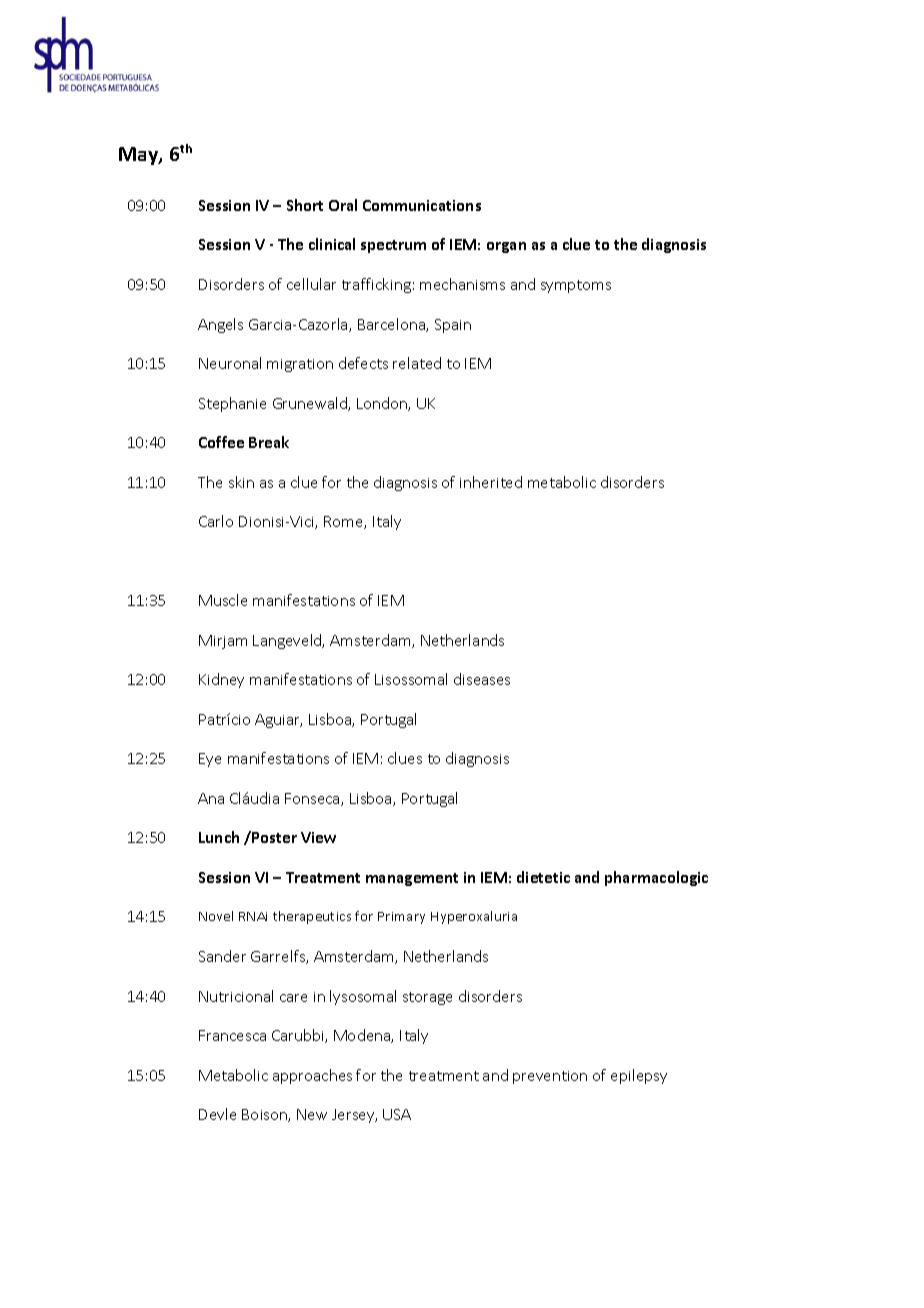  What do you see at coordinates (223, 600) in the screenshot?
I see `Muscle` at bounding box center [223, 600].
